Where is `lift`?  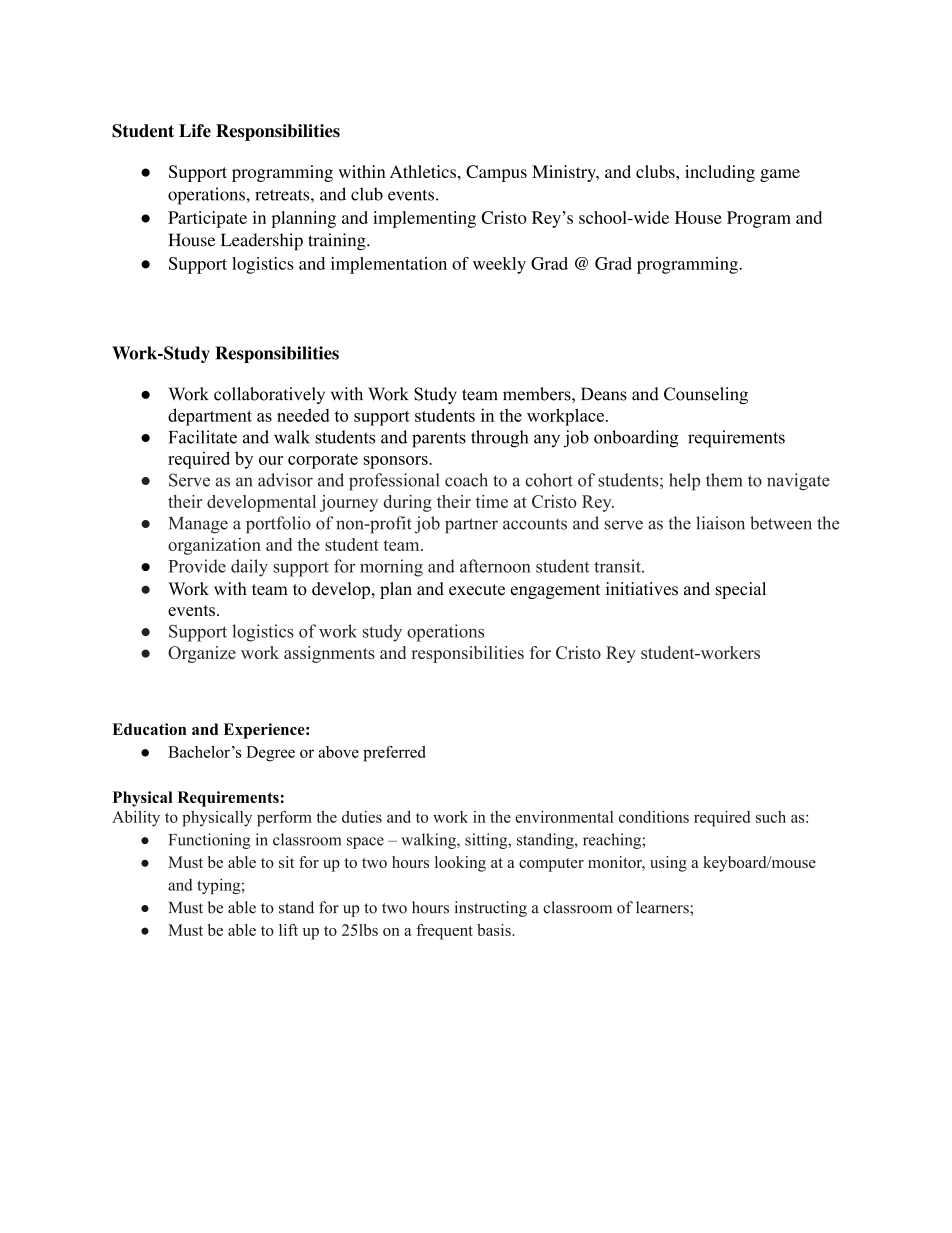
lift is located at coordinates (288, 930).
